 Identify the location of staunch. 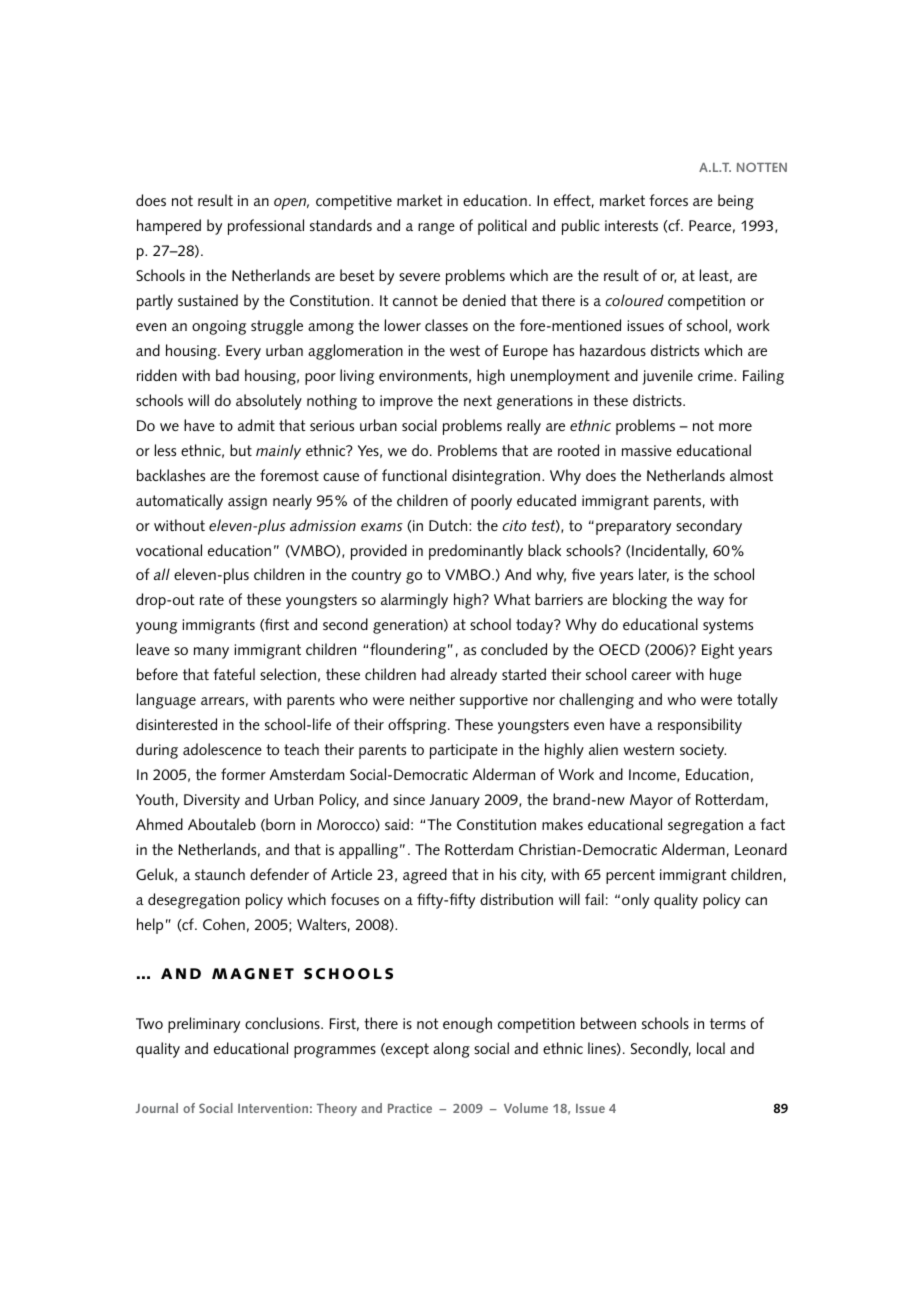
(220, 874).
